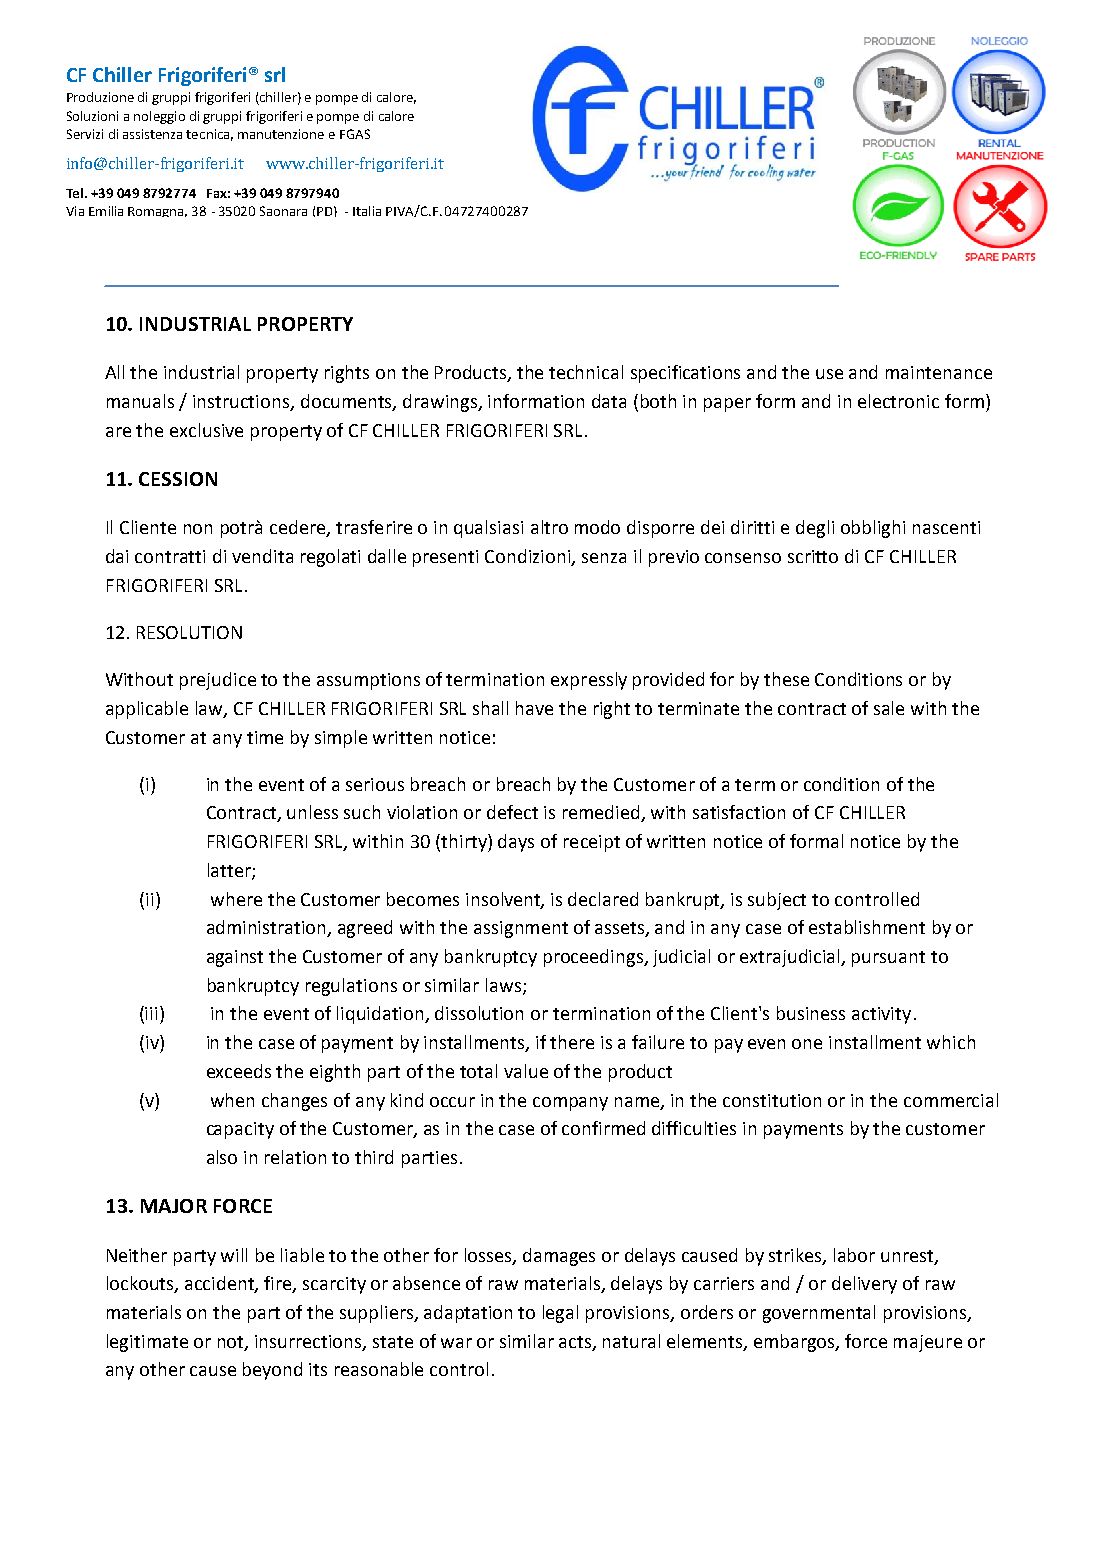 Image resolution: width=1107 pixels, height=1566 pixels. Describe the element at coordinates (189, 632) in the screenshot. I see `RESOLUTION` at that location.
